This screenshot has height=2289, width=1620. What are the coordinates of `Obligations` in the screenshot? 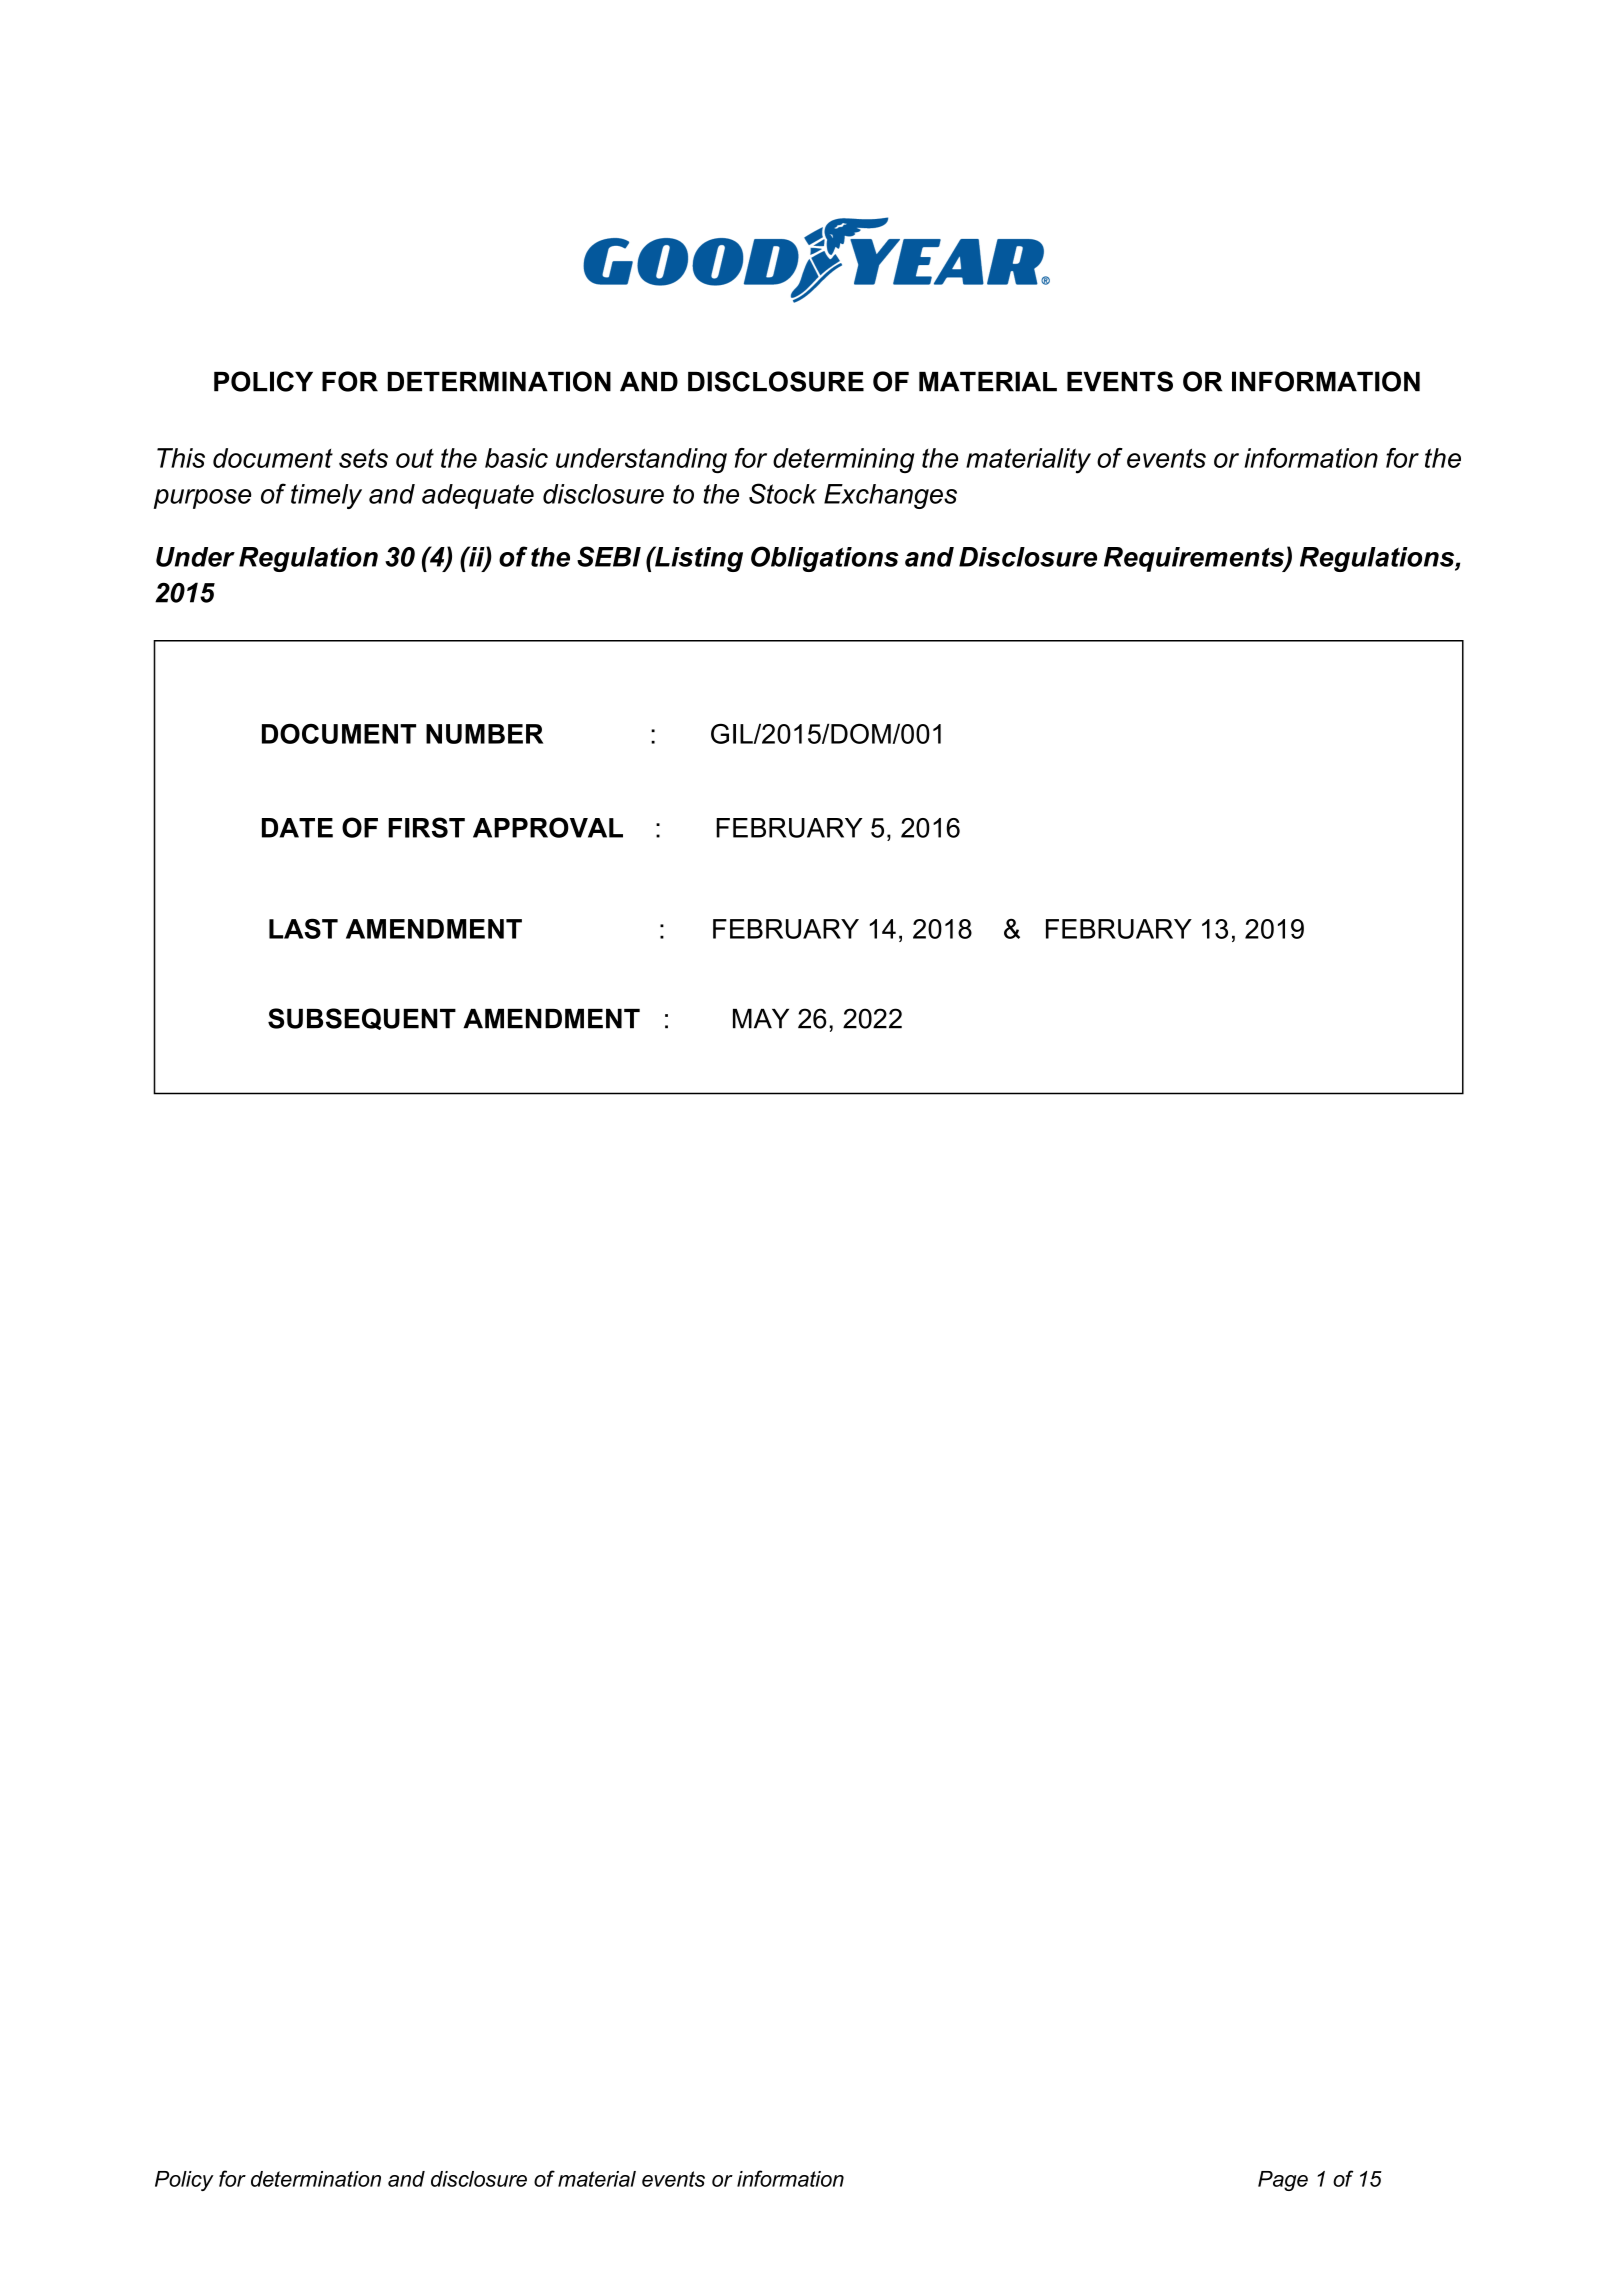 It's located at (825, 559).
